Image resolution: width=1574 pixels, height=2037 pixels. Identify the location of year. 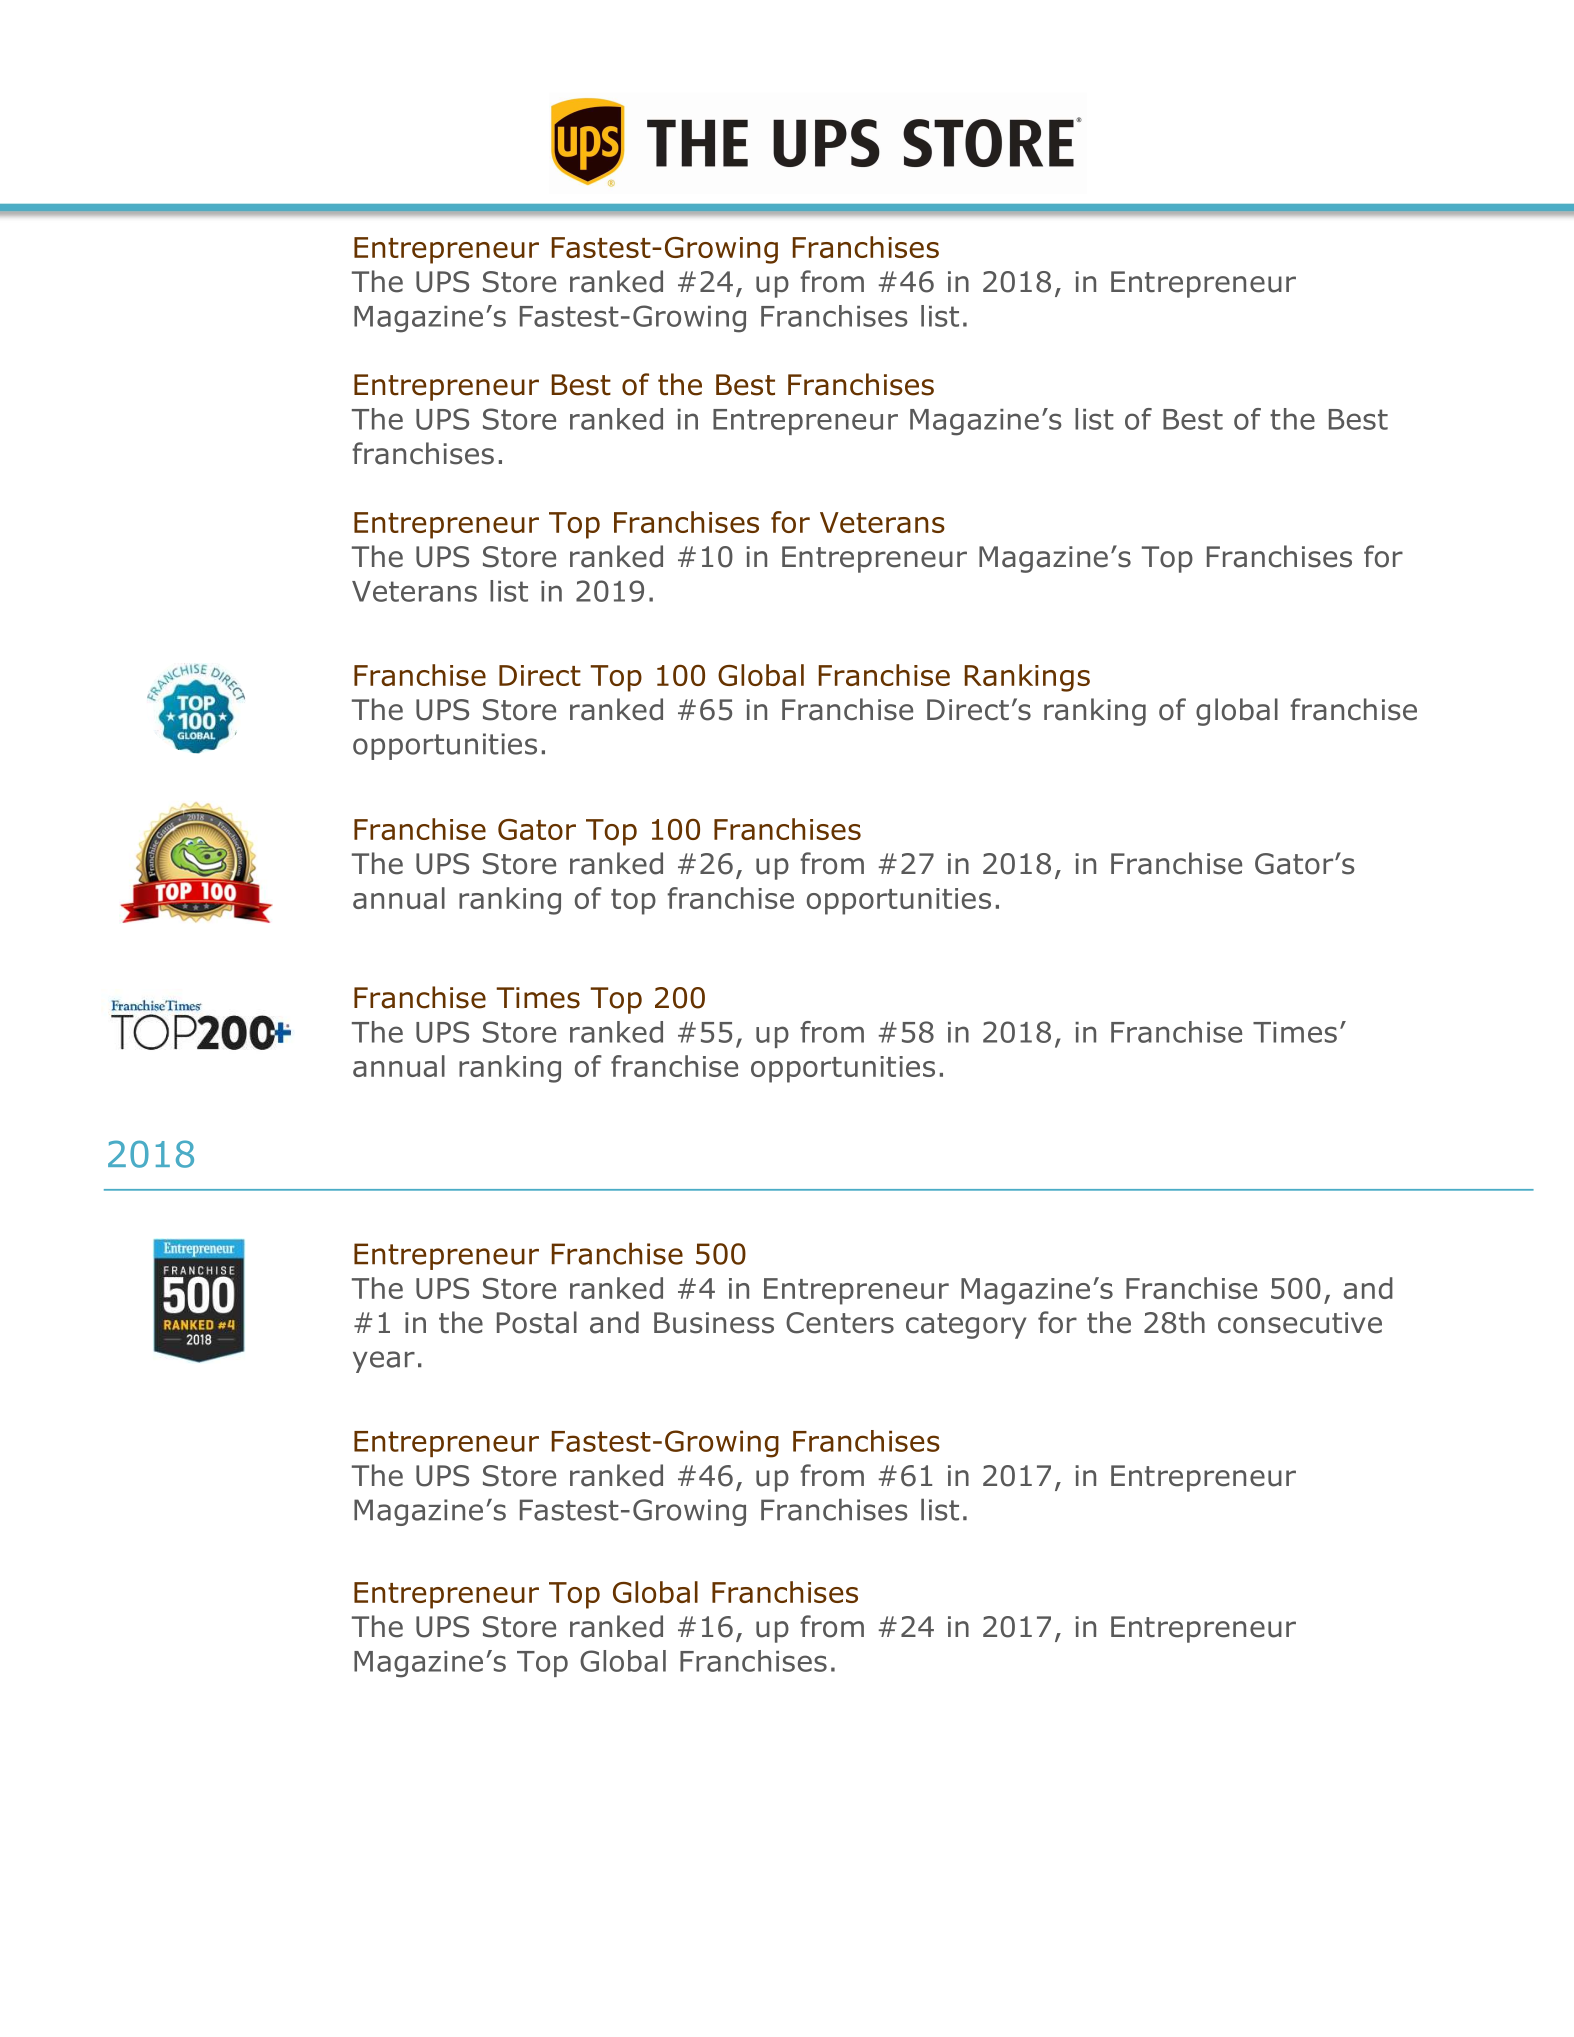
(384, 1362).
